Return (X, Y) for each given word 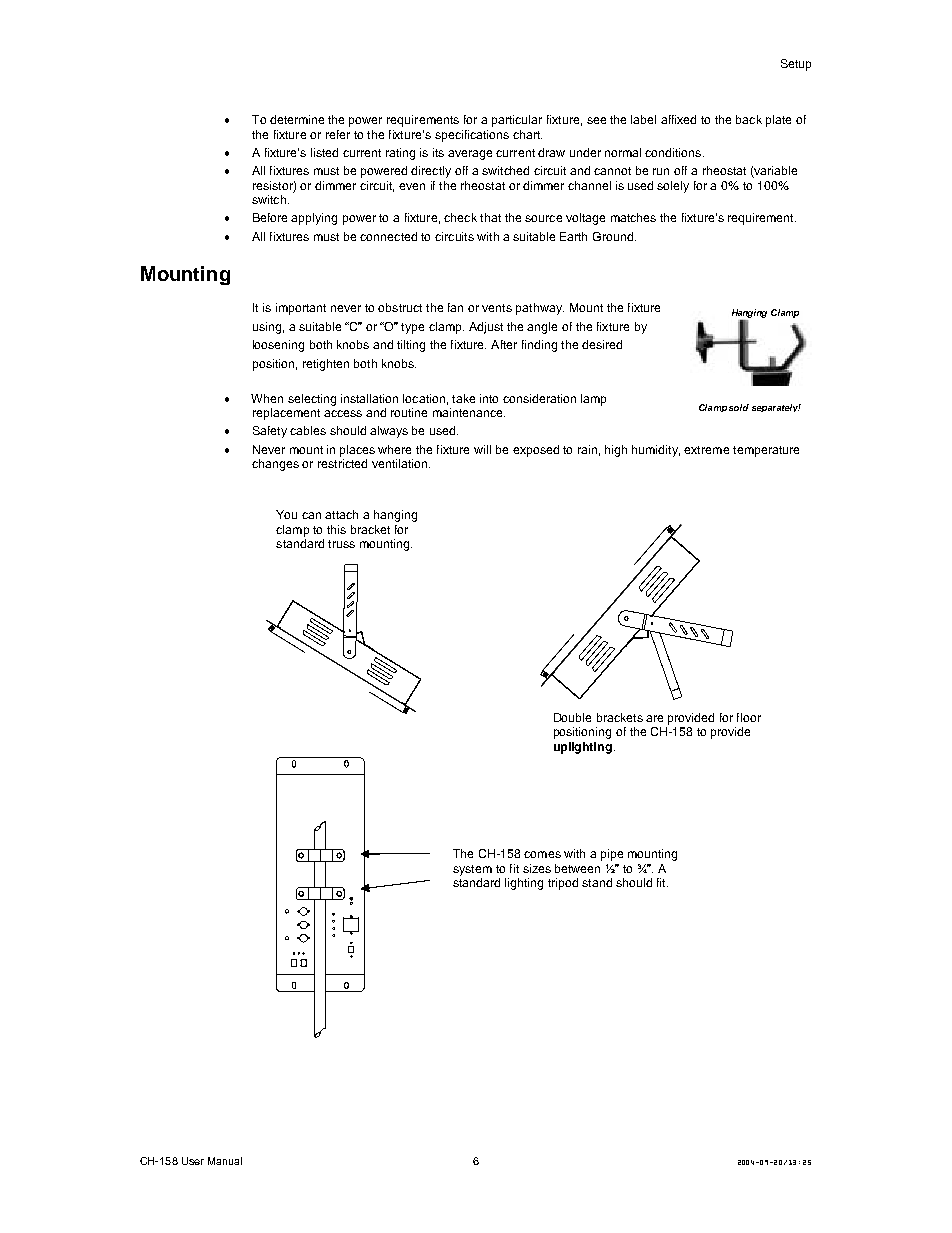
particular (517, 121)
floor (749, 717)
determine (297, 119)
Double (572, 717)
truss (341, 544)
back (749, 119)
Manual (225, 1161)
